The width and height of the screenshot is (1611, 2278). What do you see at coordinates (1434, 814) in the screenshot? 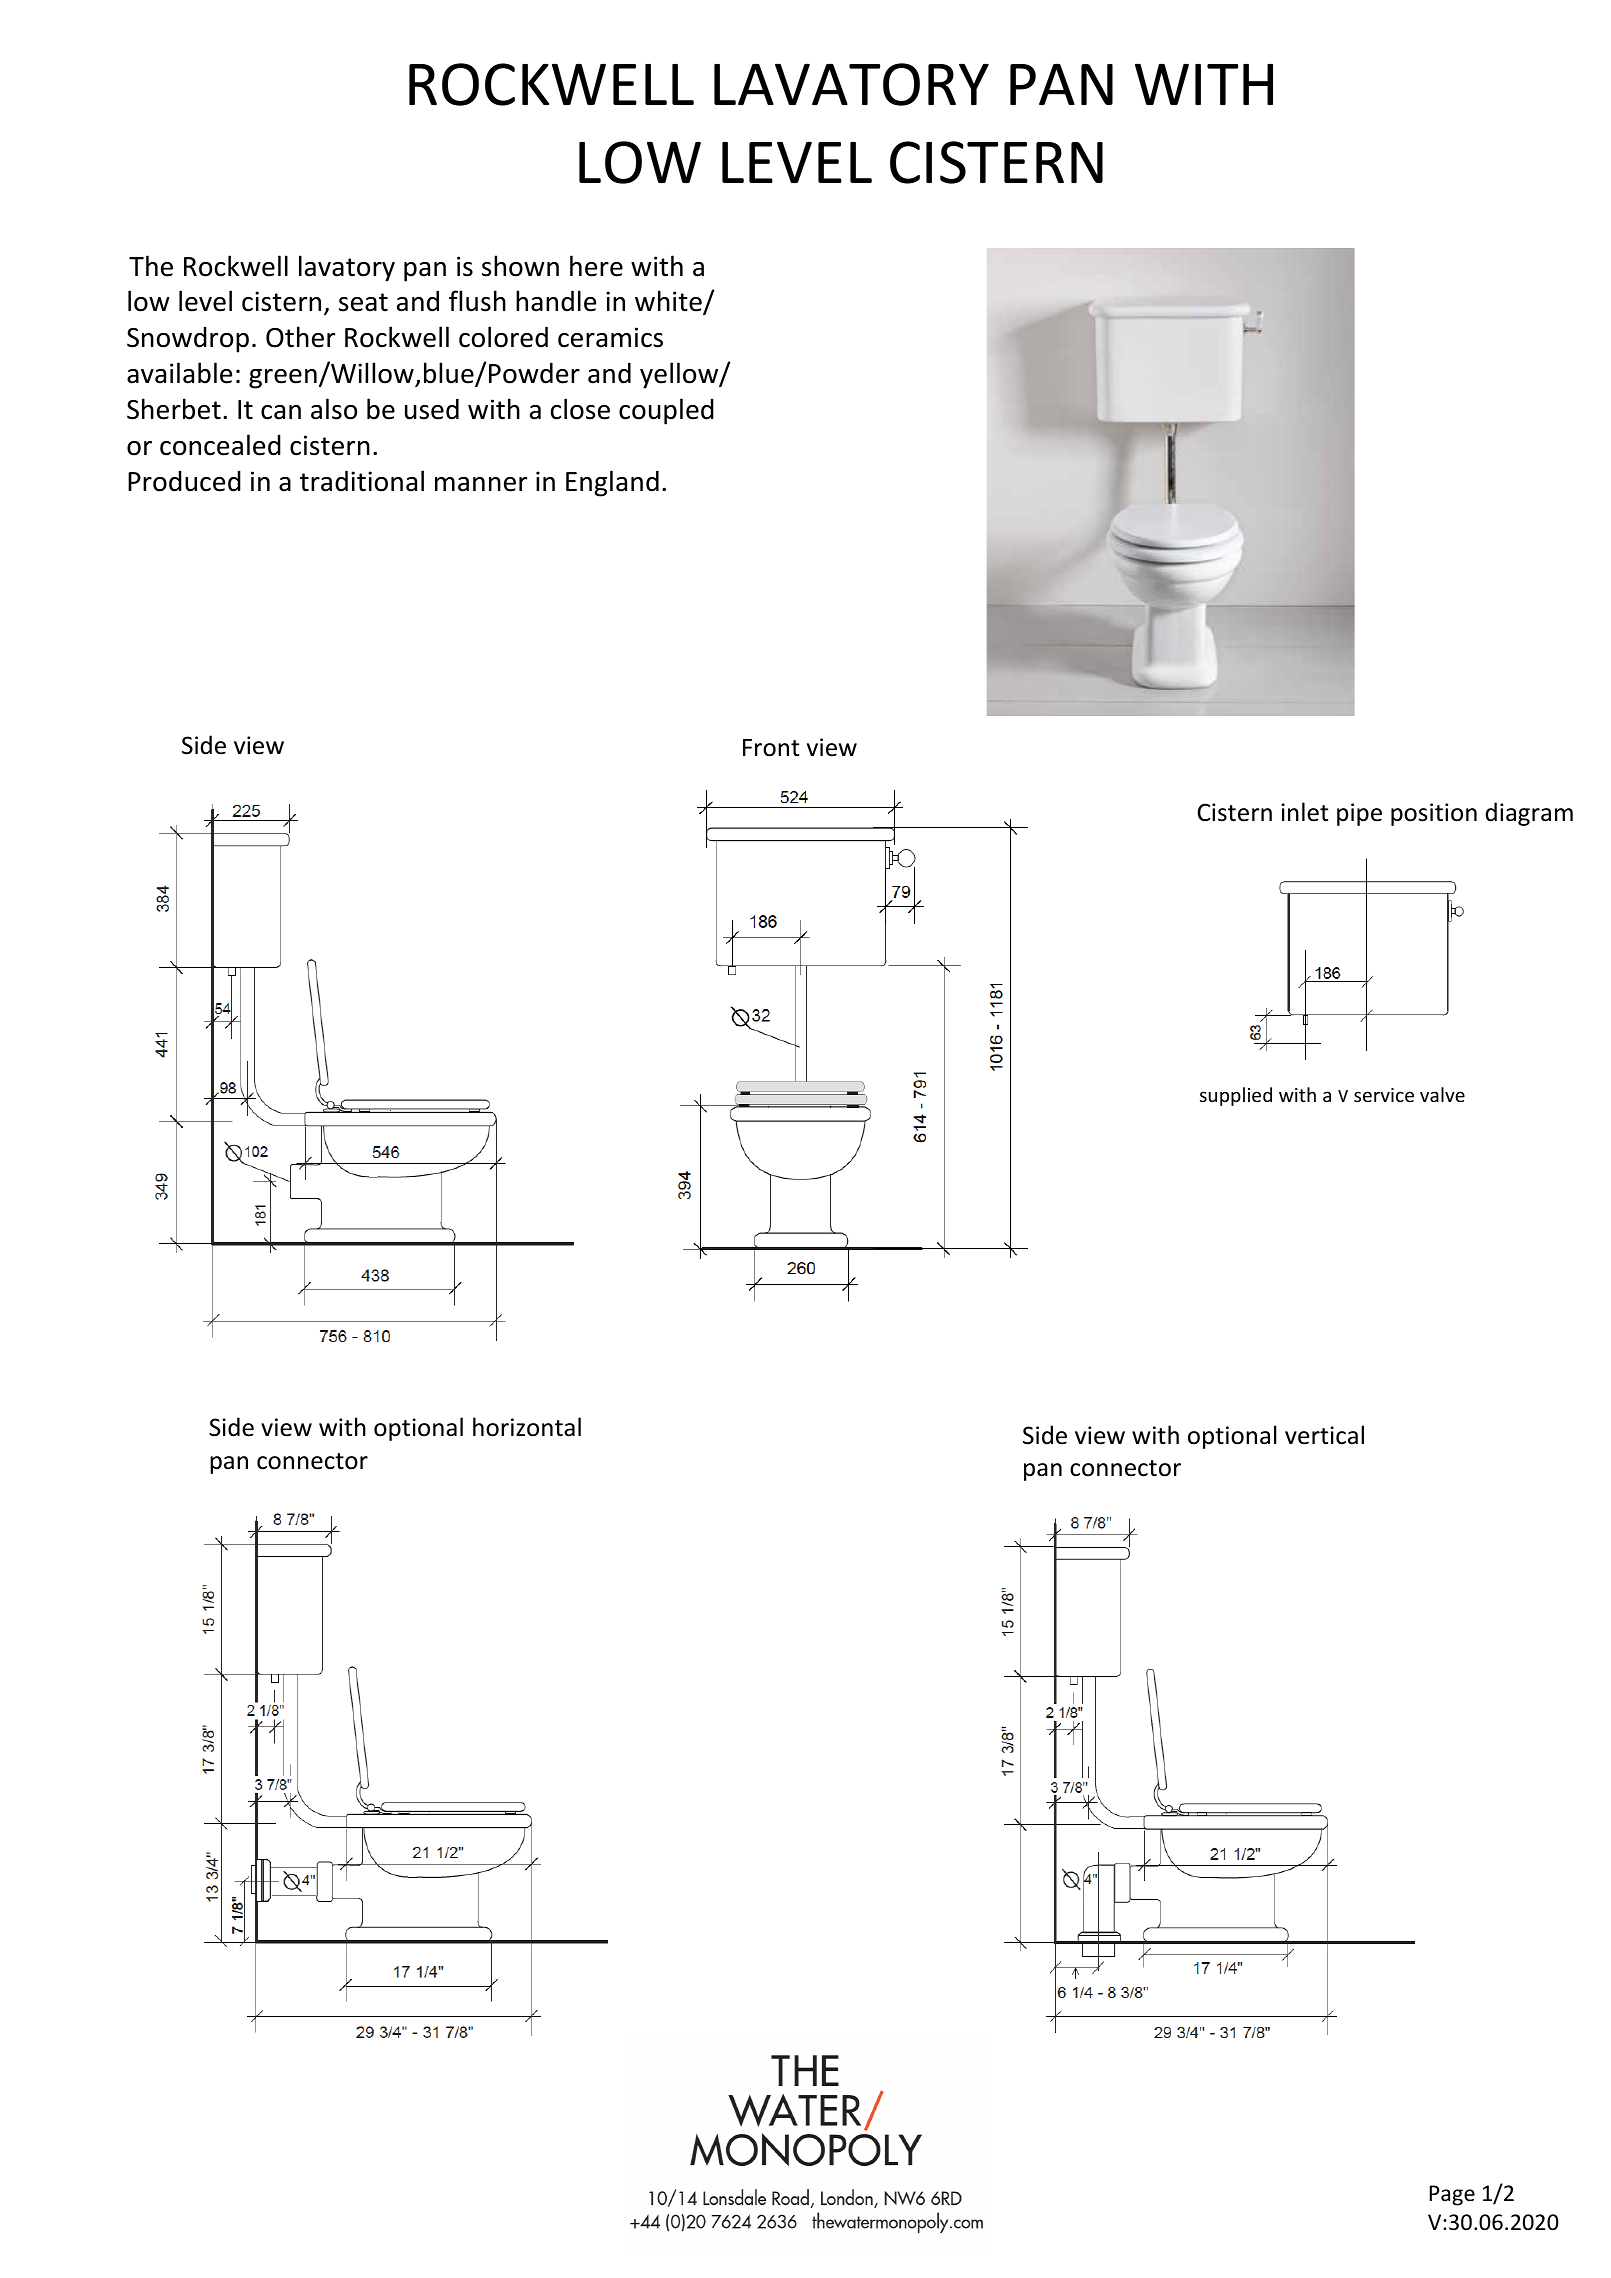
I see `position` at bounding box center [1434, 814].
